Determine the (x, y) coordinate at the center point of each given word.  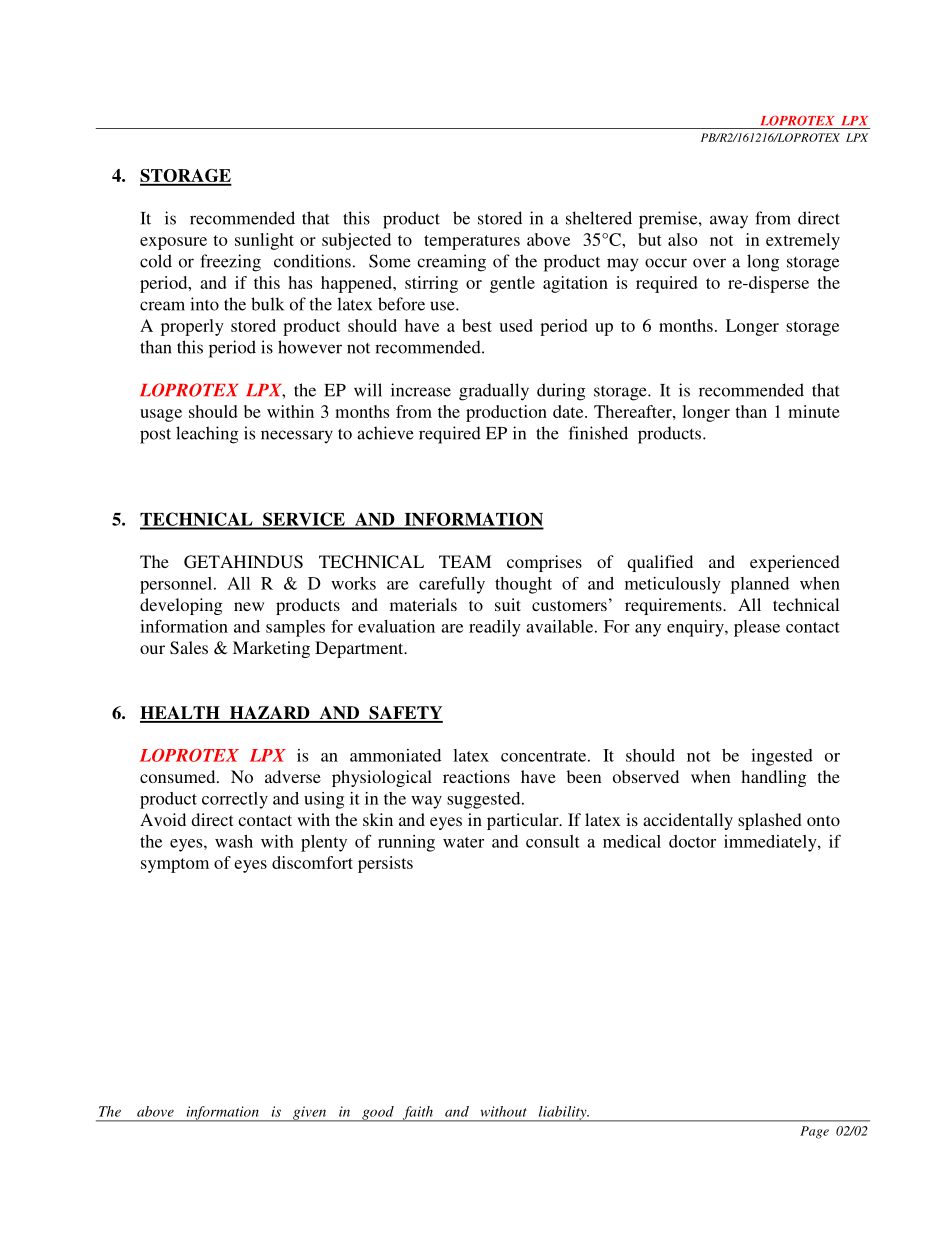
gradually (494, 392)
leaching (207, 435)
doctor (692, 841)
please (757, 628)
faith (417, 1114)
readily (495, 628)
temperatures (472, 242)
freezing (230, 263)
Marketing (271, 649)
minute (814, 411)
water (463, 842)
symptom (175, 865)
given (310, 1114)
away (729, 222)
